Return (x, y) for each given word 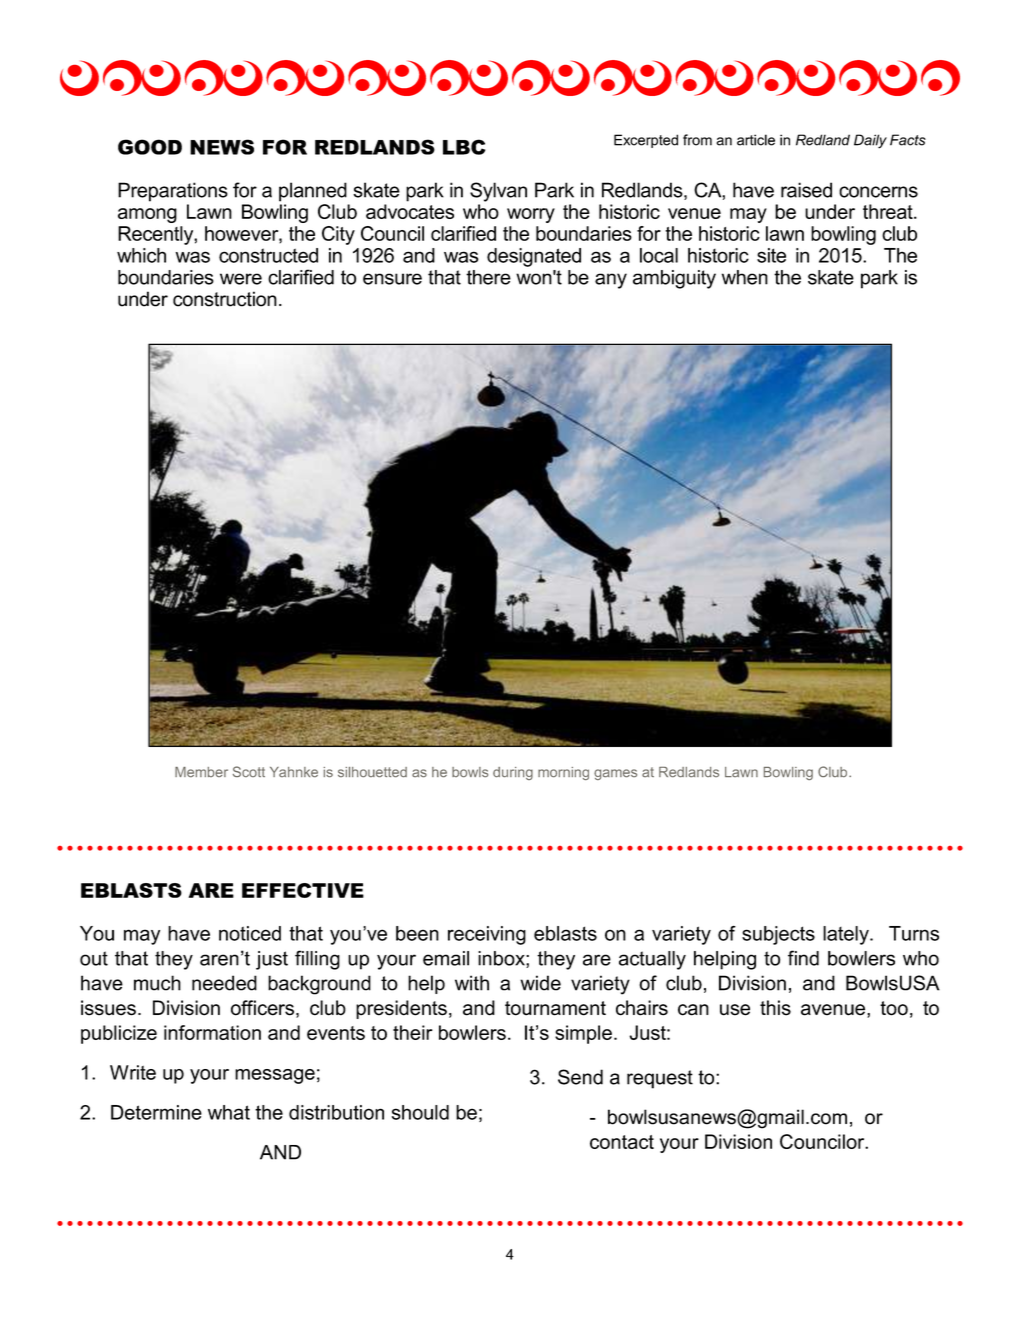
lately (847, 935)
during (513, 773)
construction (225, 299)
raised (806, 190)
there (488, 277)
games (615, 774)
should (420, 1112)
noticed (250, 933)
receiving (487, 935)
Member (201, 772)
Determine (156, 1112)
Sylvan (498, 192)
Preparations (173, 192)
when (745, 277)
